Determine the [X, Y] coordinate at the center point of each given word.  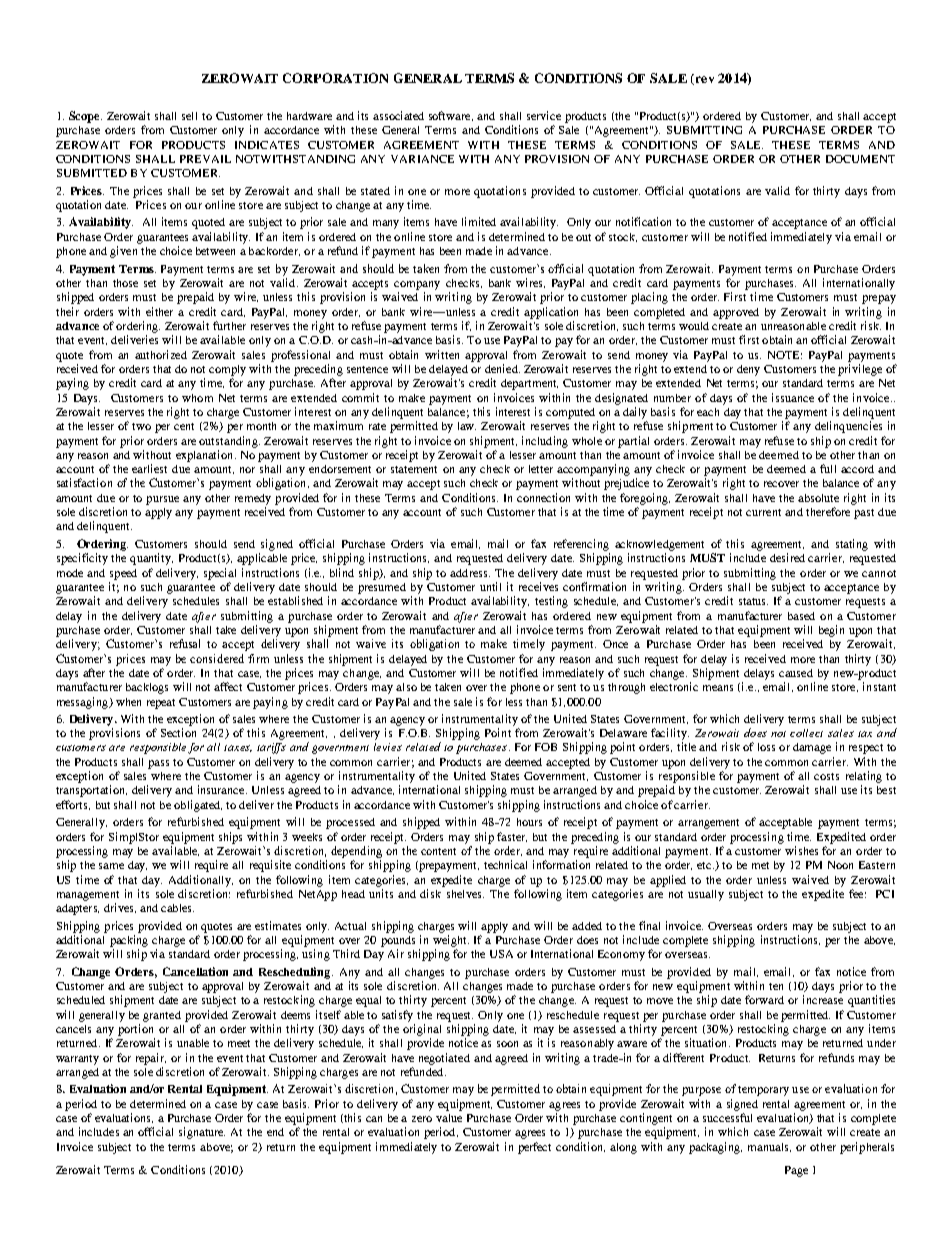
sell [189, 116]
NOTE [785, 355]
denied [502, 368]
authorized [161, 354]
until [490, 586]
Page [796, 1171]
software [451, 116]
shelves [465, 894]
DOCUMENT [860, 159]
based [801, 616]
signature [202, 1133]
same [111, 866]
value [449, 1118]
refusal [185, 643]
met [760, 865]
